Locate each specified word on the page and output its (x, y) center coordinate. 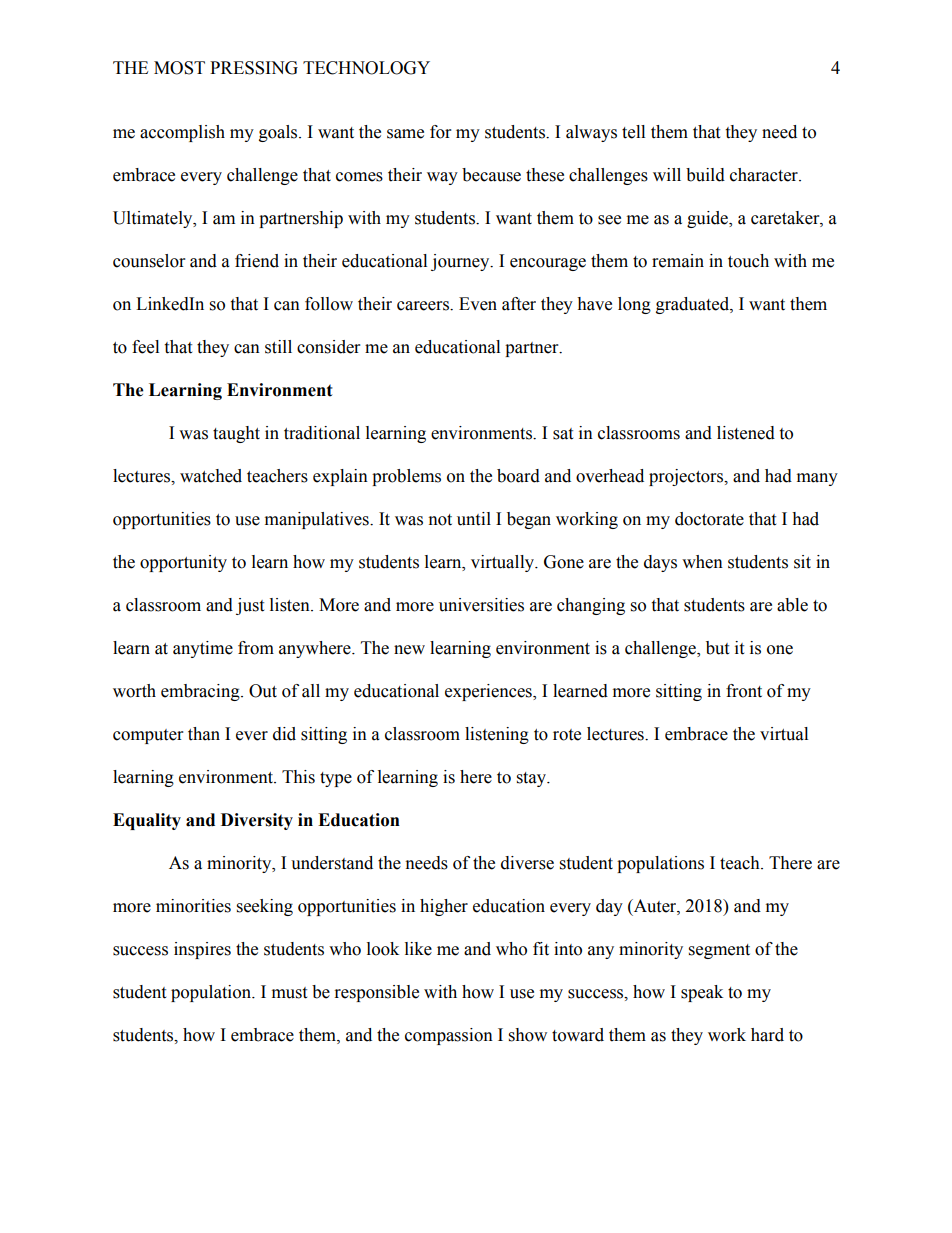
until (474, 519)
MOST (179, 68)
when (702, 562)
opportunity (183, 563)
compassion (449, 1036)
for (440, 132)
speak (702, 993)
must (289, 993)
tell (633, 132)
